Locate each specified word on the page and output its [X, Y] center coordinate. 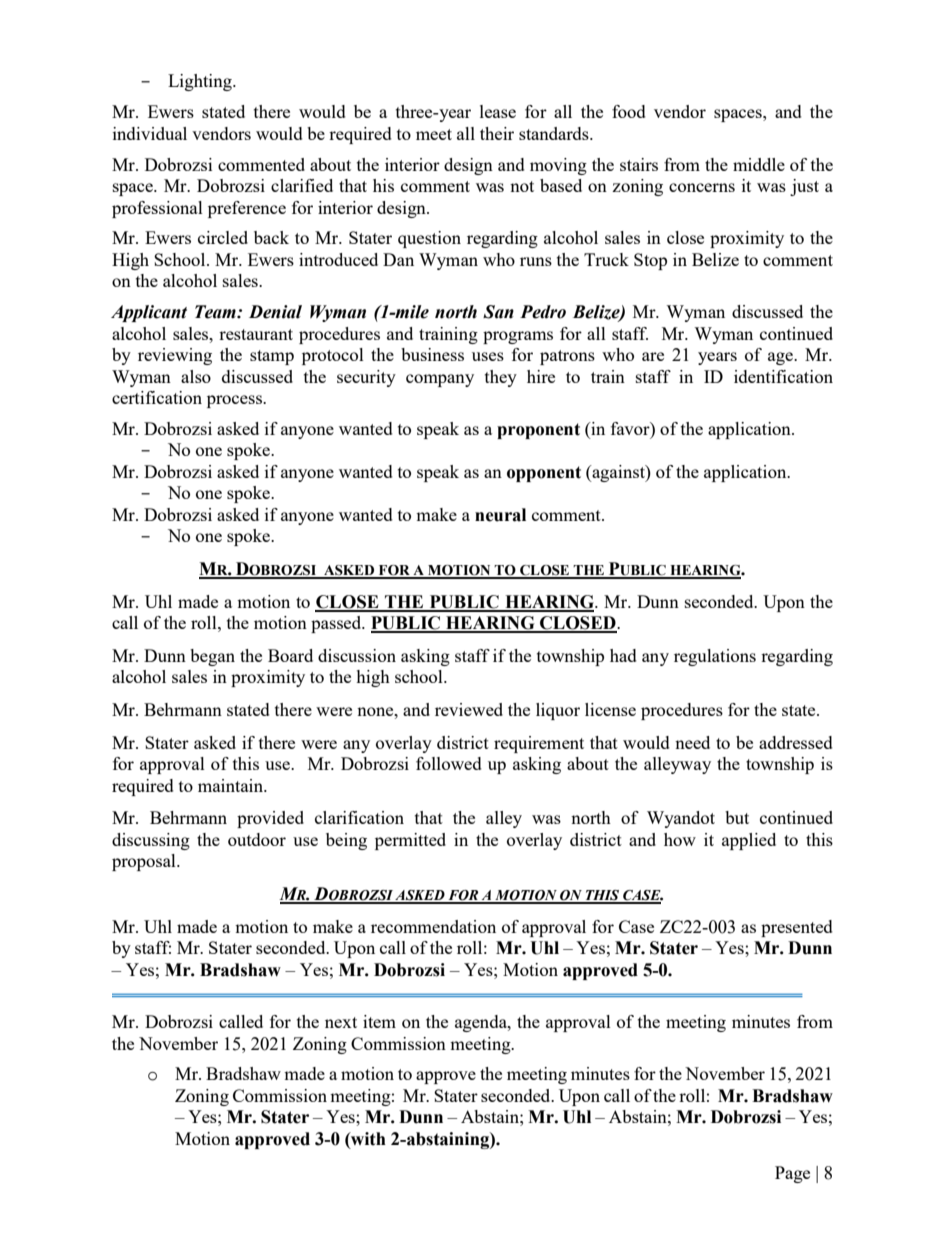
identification [783, 376]
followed [449, 763]
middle [759, 164]
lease [498, 111]
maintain [232, 785]
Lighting [201, 82]
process [235, 401]
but [737, 817]
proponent [538, 431]
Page [792, 1174]
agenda [482, 1023]
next [341, 1022]
